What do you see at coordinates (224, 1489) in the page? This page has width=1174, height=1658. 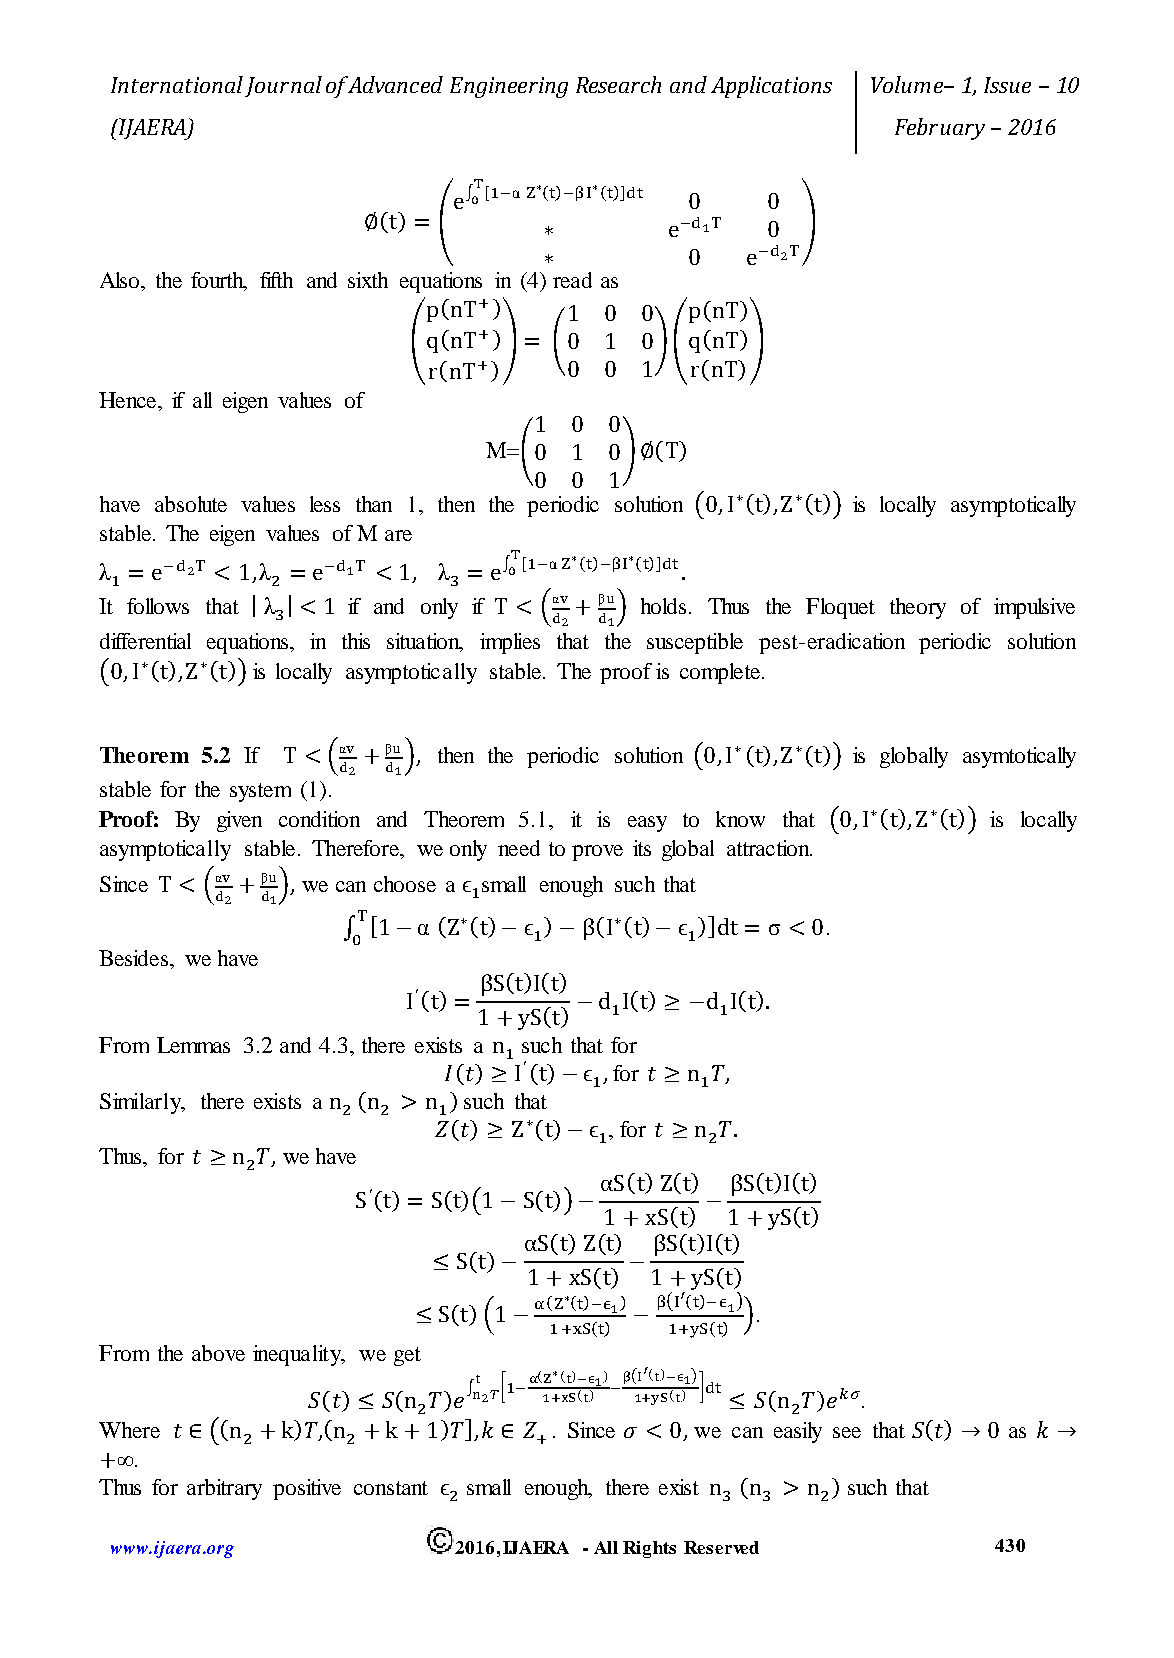 I see `arbitrary` at bounding box center [224, 1489].
